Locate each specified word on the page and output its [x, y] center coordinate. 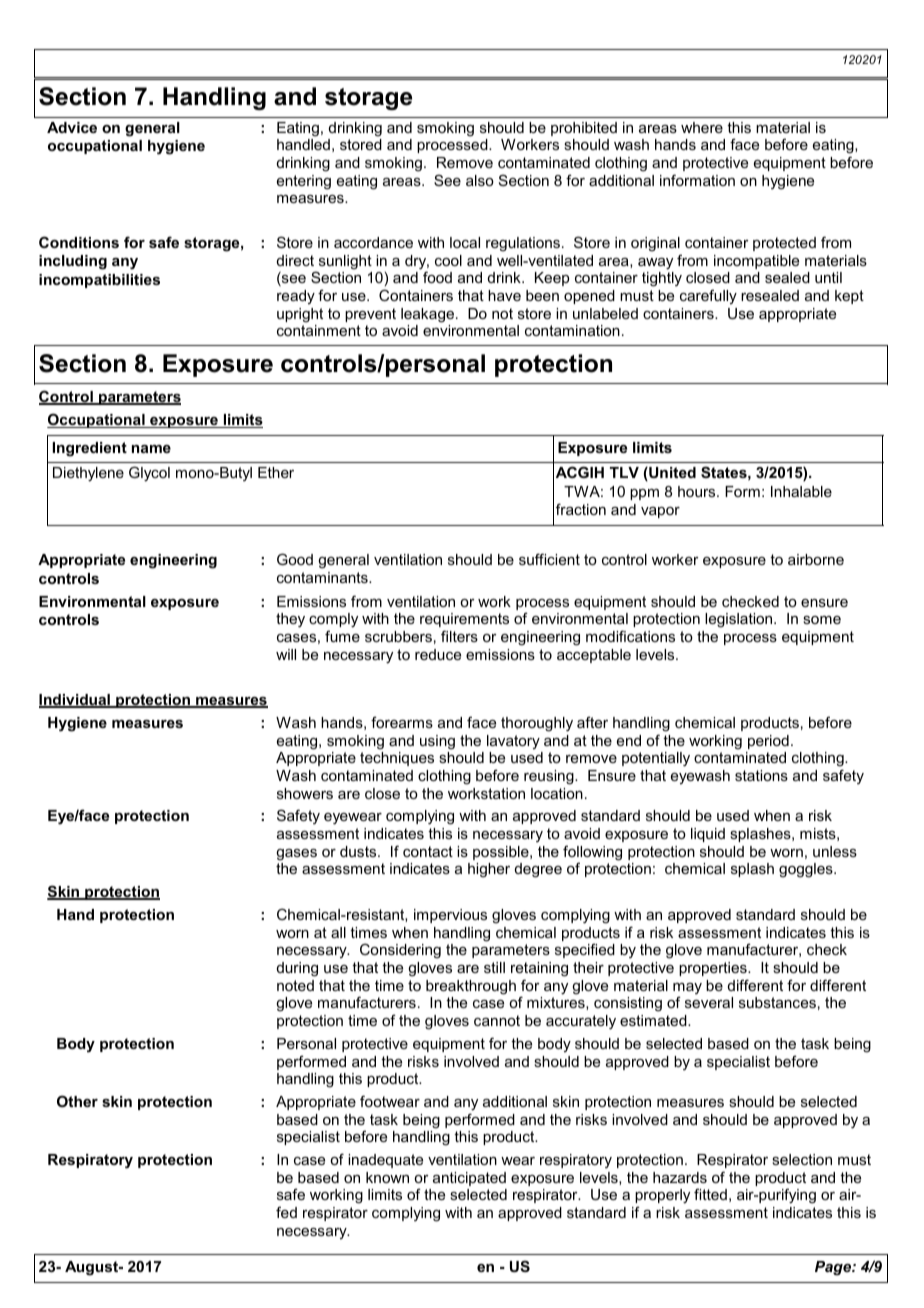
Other [77, 1101]
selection [802, 1159]
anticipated [469, 1179]
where [702, 127]
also [480, 180]
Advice [72, 127]
